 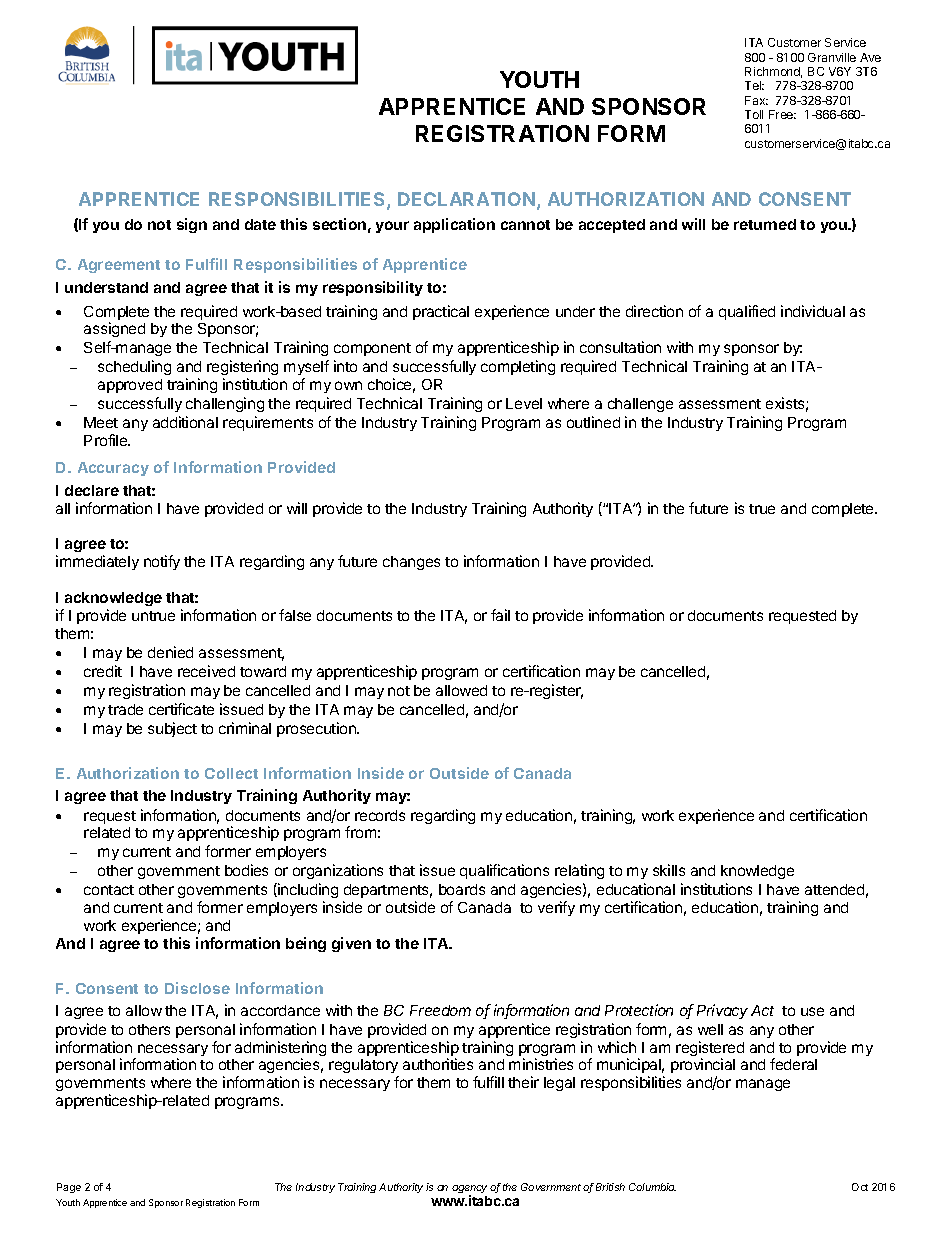 I want to click on denied, so click(x=170, y=652).
